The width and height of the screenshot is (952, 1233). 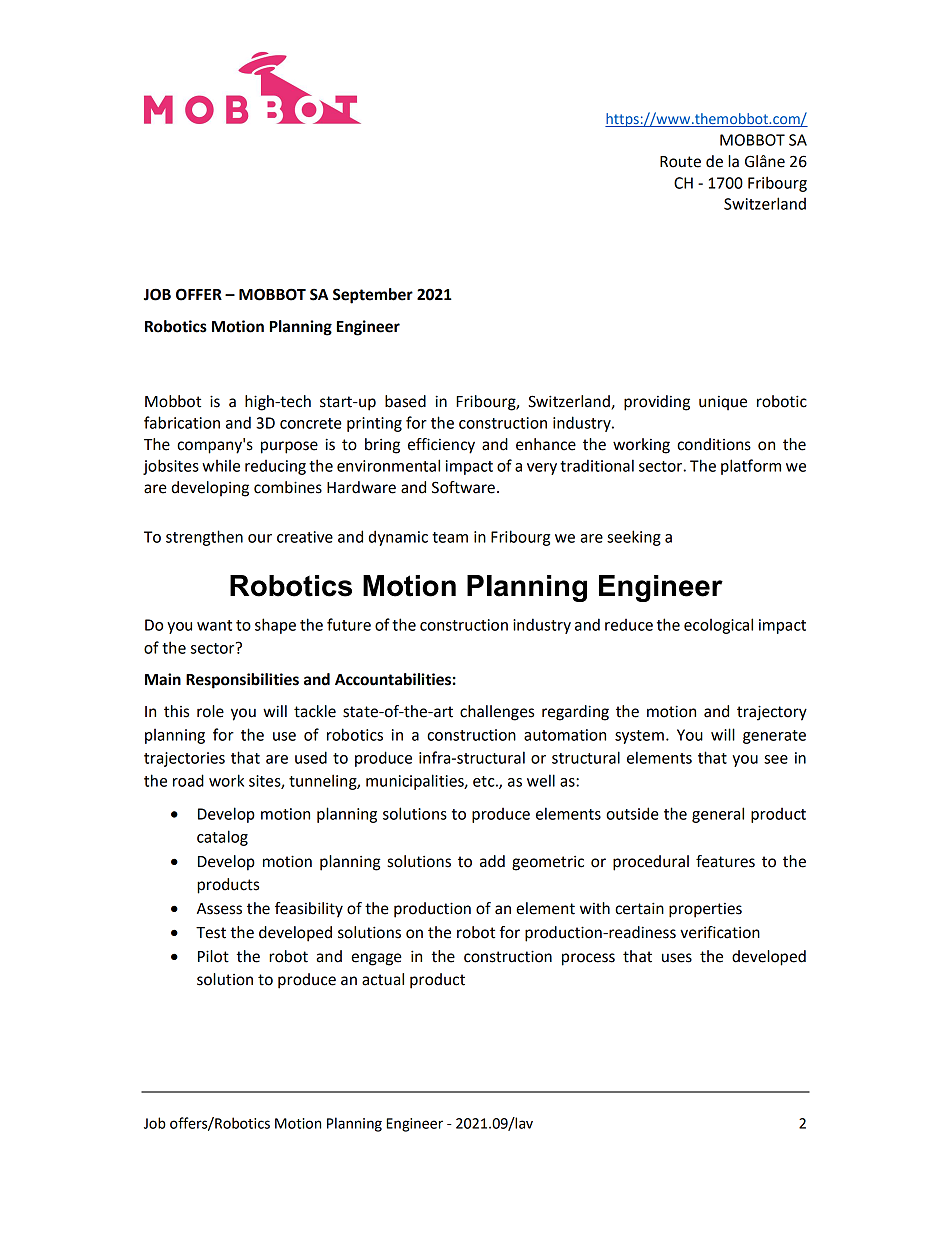 I want to click on trajectory, so click(x=772, y=713).
